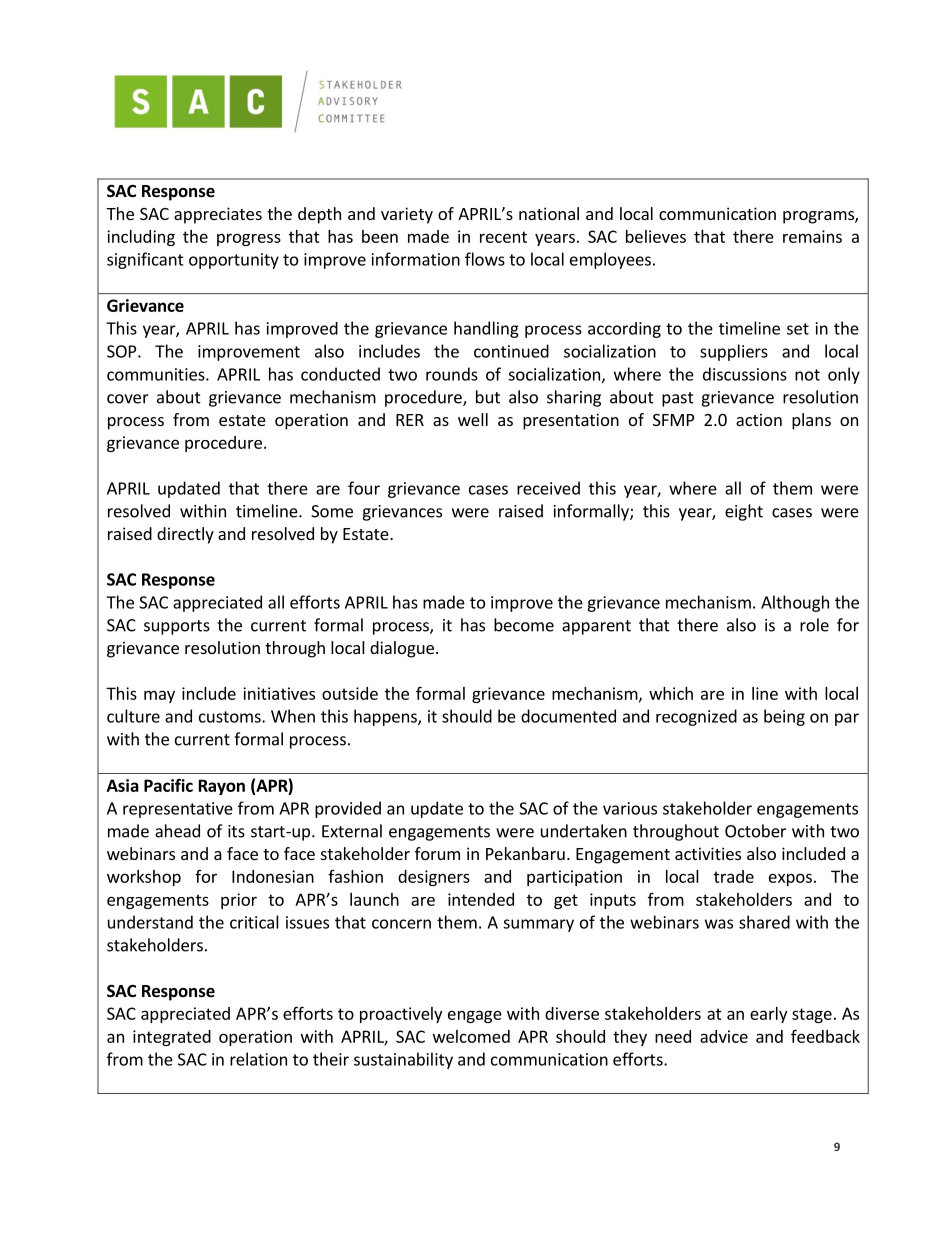 The image size is (952, 1233). Describe the element at coordinates (172, 1038) in the document. I see `integrated` at that location.
